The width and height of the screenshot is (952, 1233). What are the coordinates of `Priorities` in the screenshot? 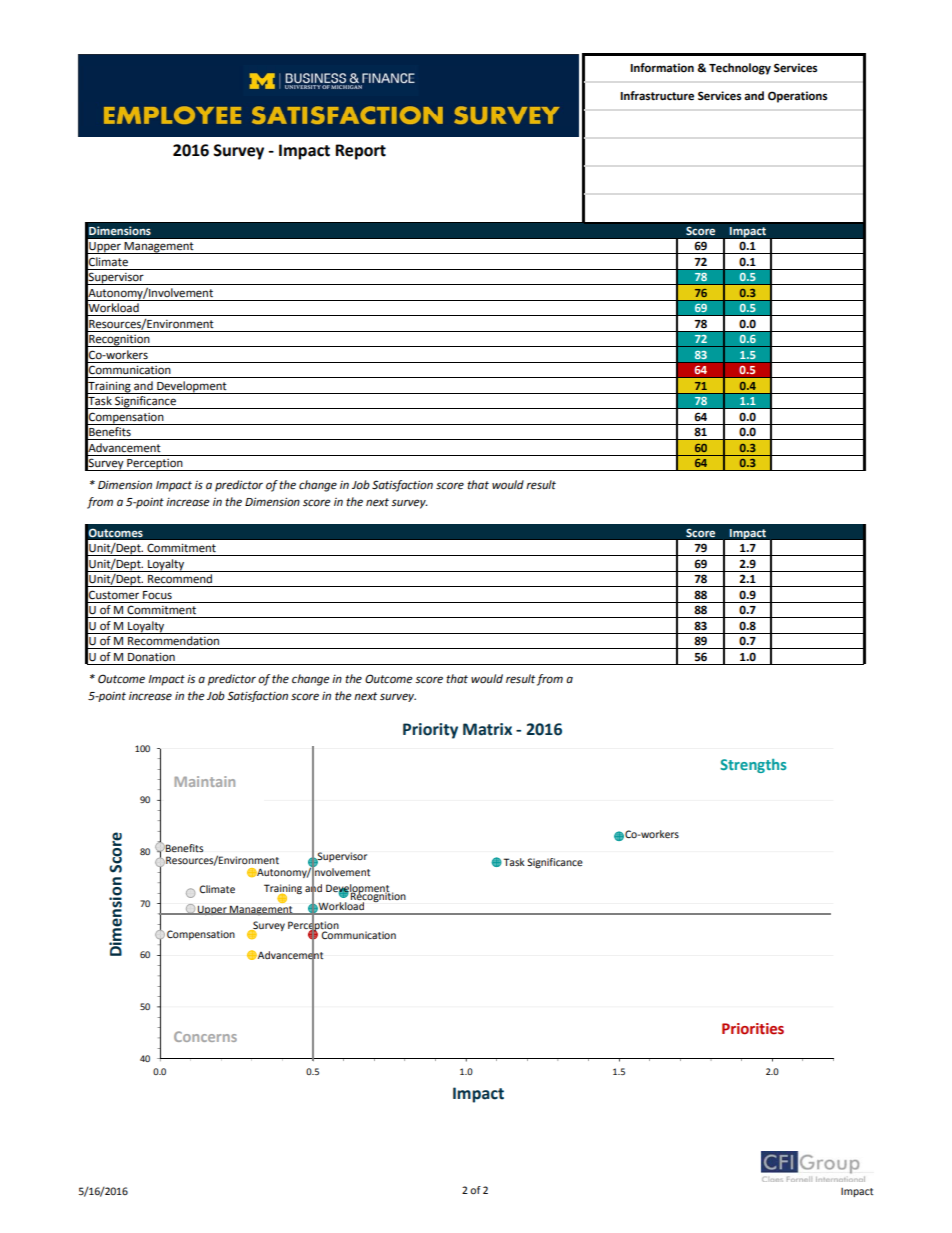 It's located at (753, 1029).
